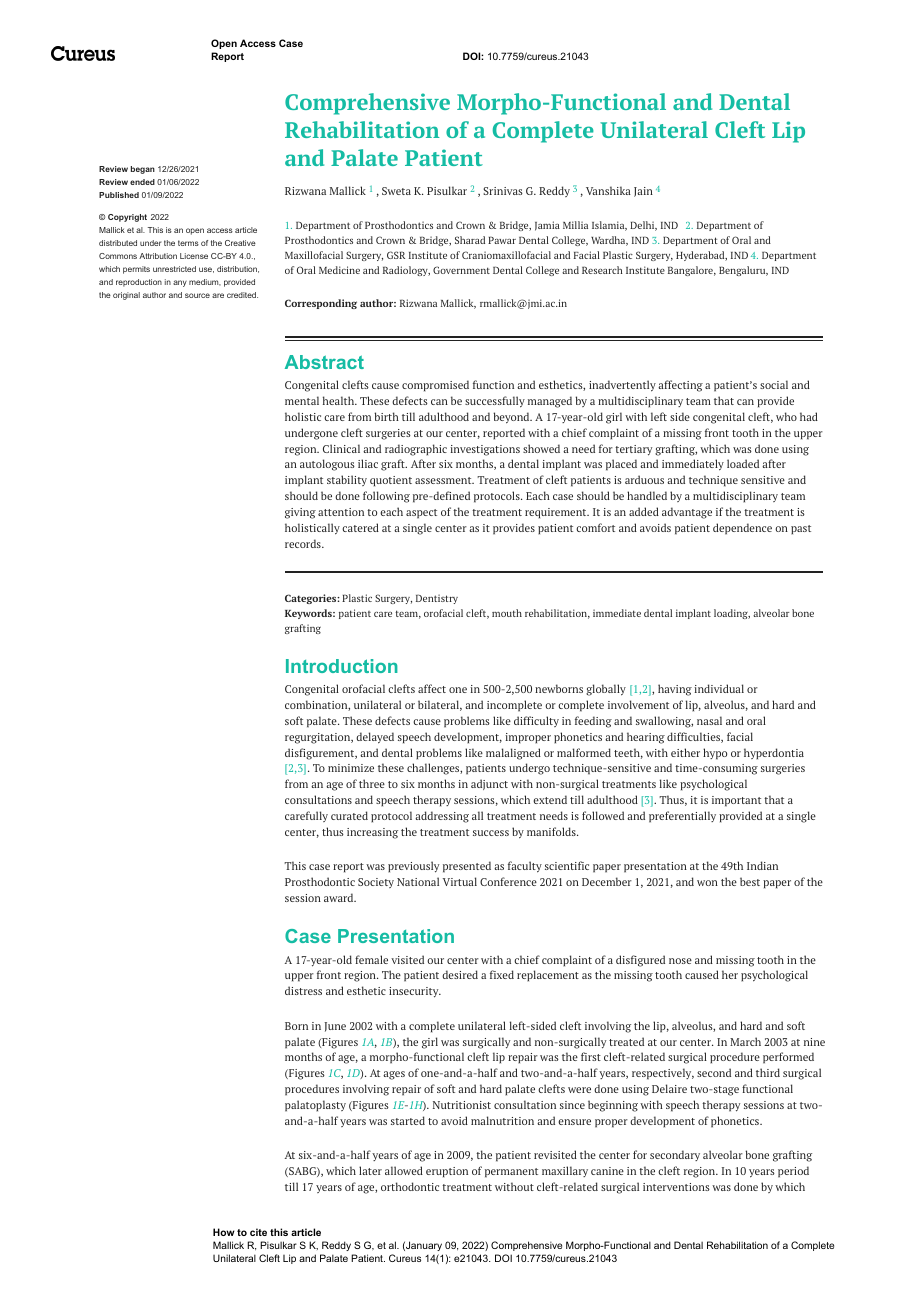 This screenshot has height=1308, width=924. What do you see at coordinates (680, 961) in the screenshot?
I see `nose` at bounding box center [680, 961].
